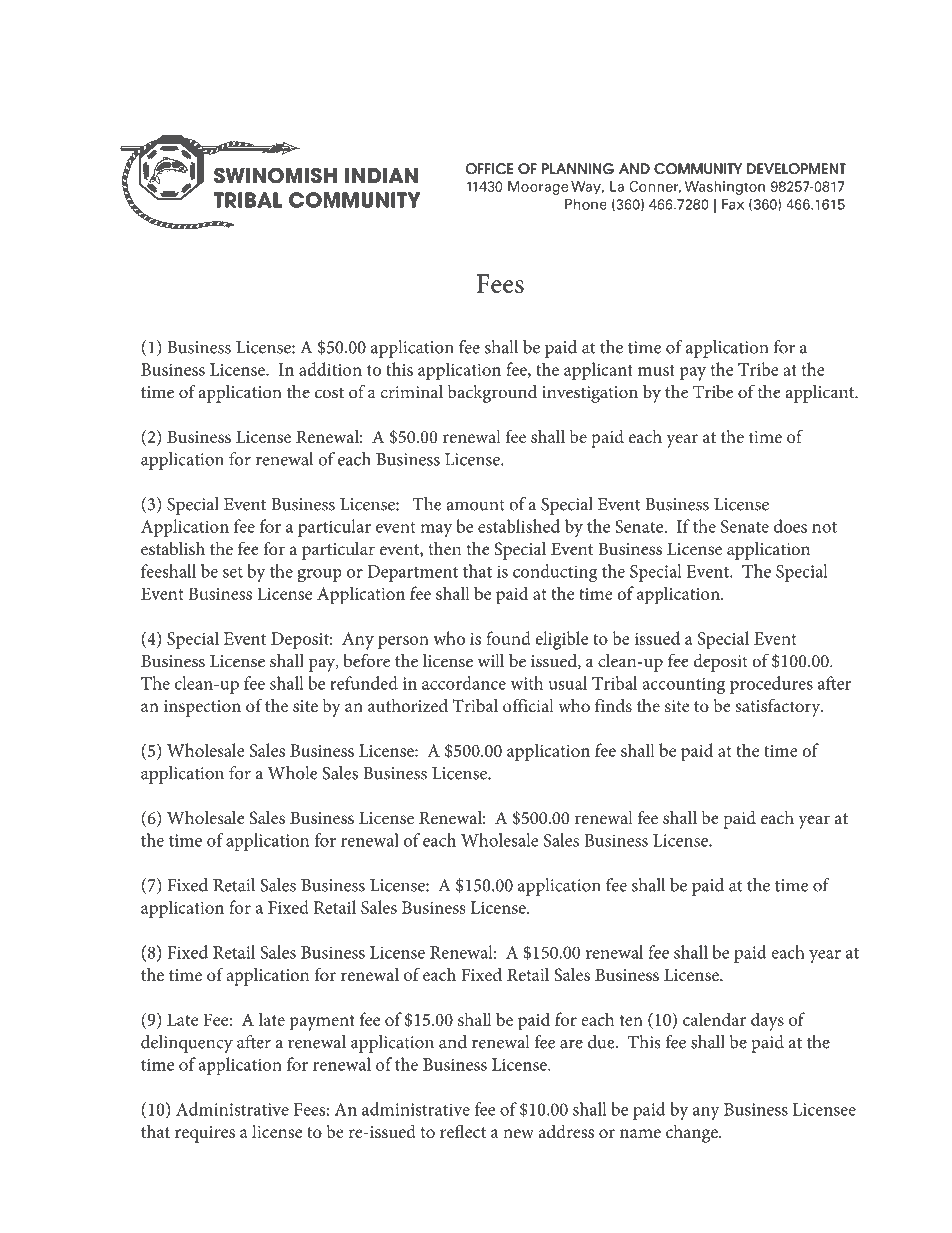 The image size is (952, 1233). Describe the element at coordinates (492, 394) in the image. I see `background` at that location.
